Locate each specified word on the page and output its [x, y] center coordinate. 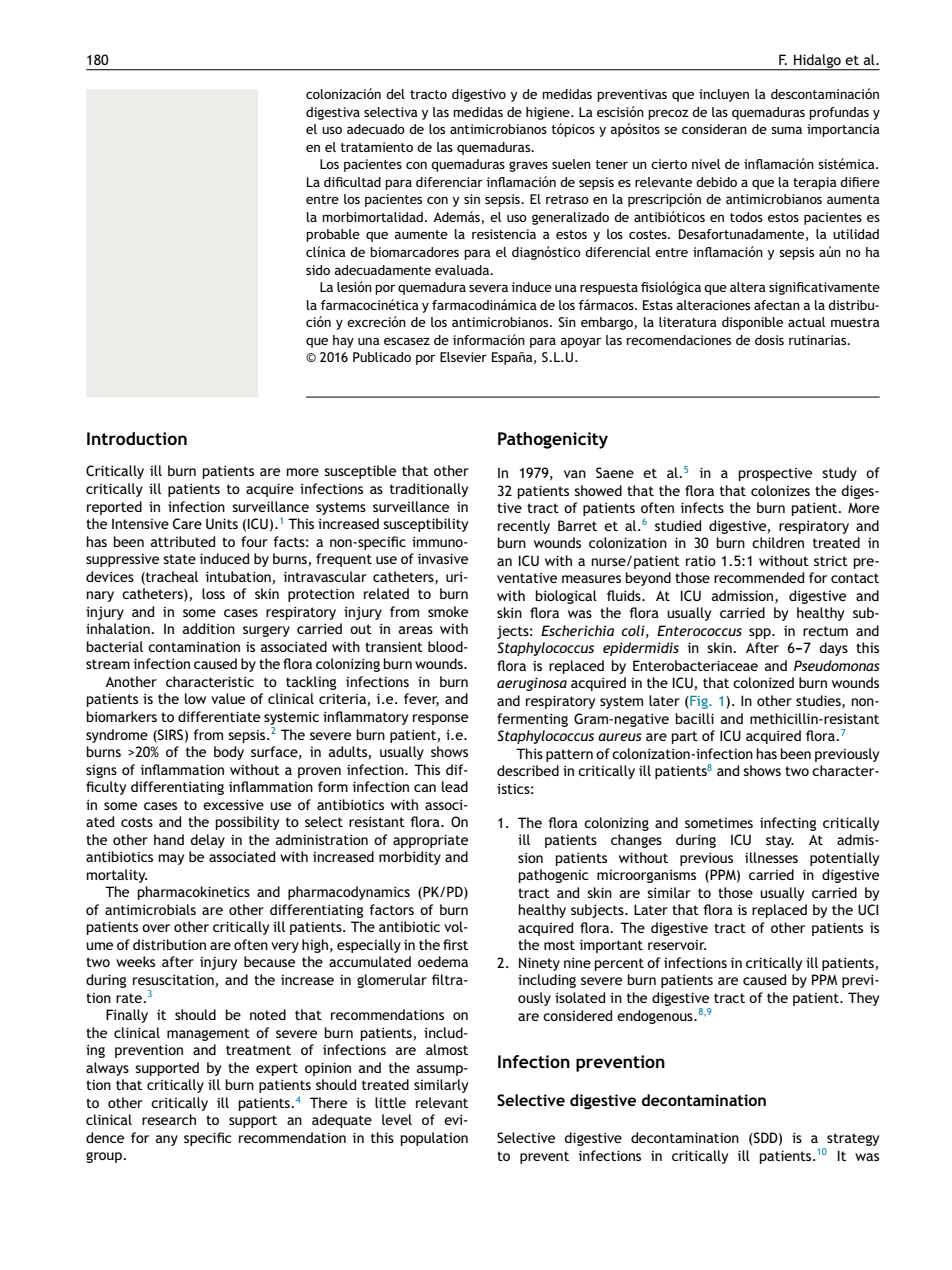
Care [187, 523]
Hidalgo [817, 62]
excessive [233, 804]
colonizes [780, 490]
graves [528, 166]
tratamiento [376, 147]
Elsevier [463, 357]
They [863, 999]
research [169, 1119]
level [397, 1119]
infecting [788, 824]
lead [455, 786]
